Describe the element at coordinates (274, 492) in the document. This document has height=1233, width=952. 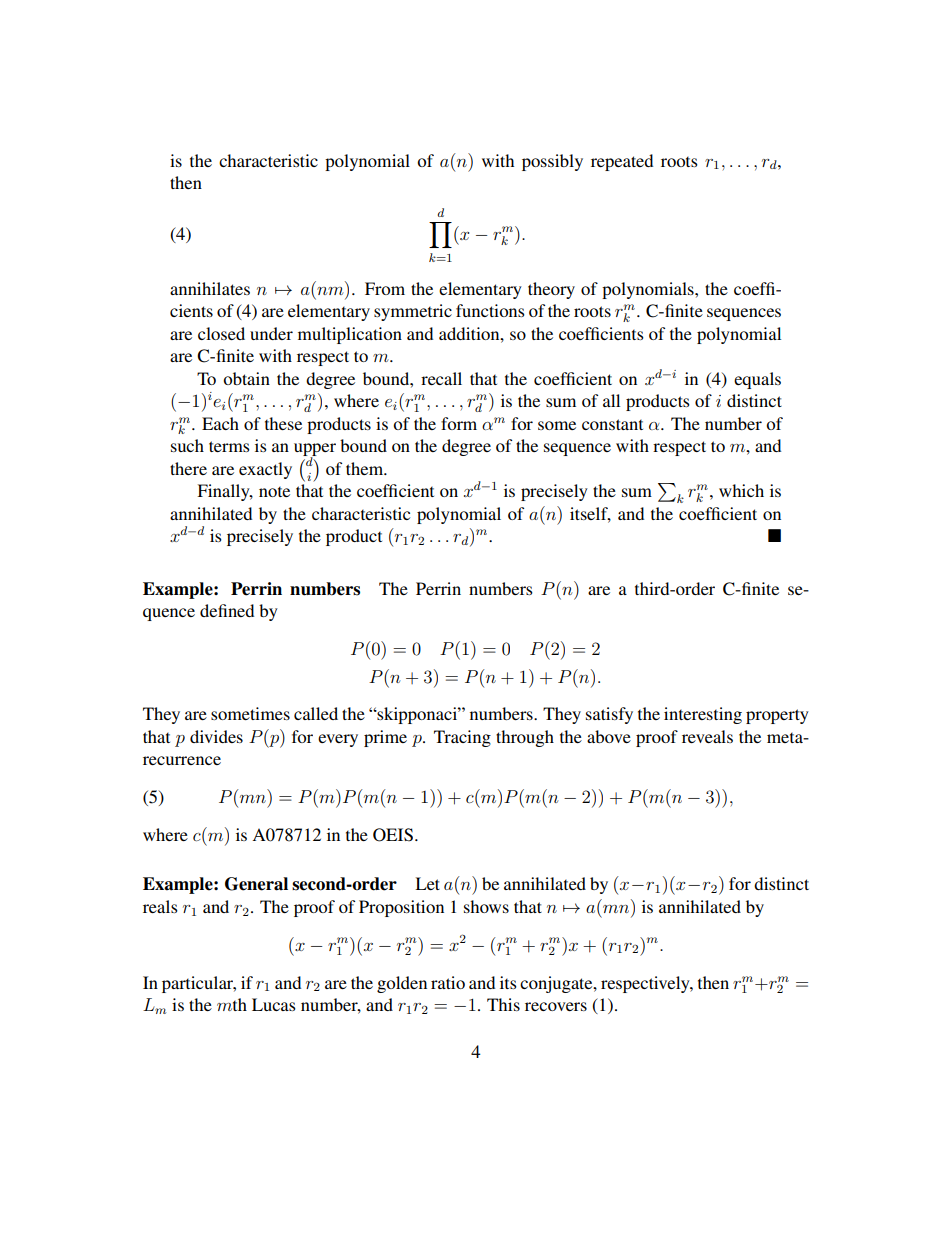
I see `note` at that location.
